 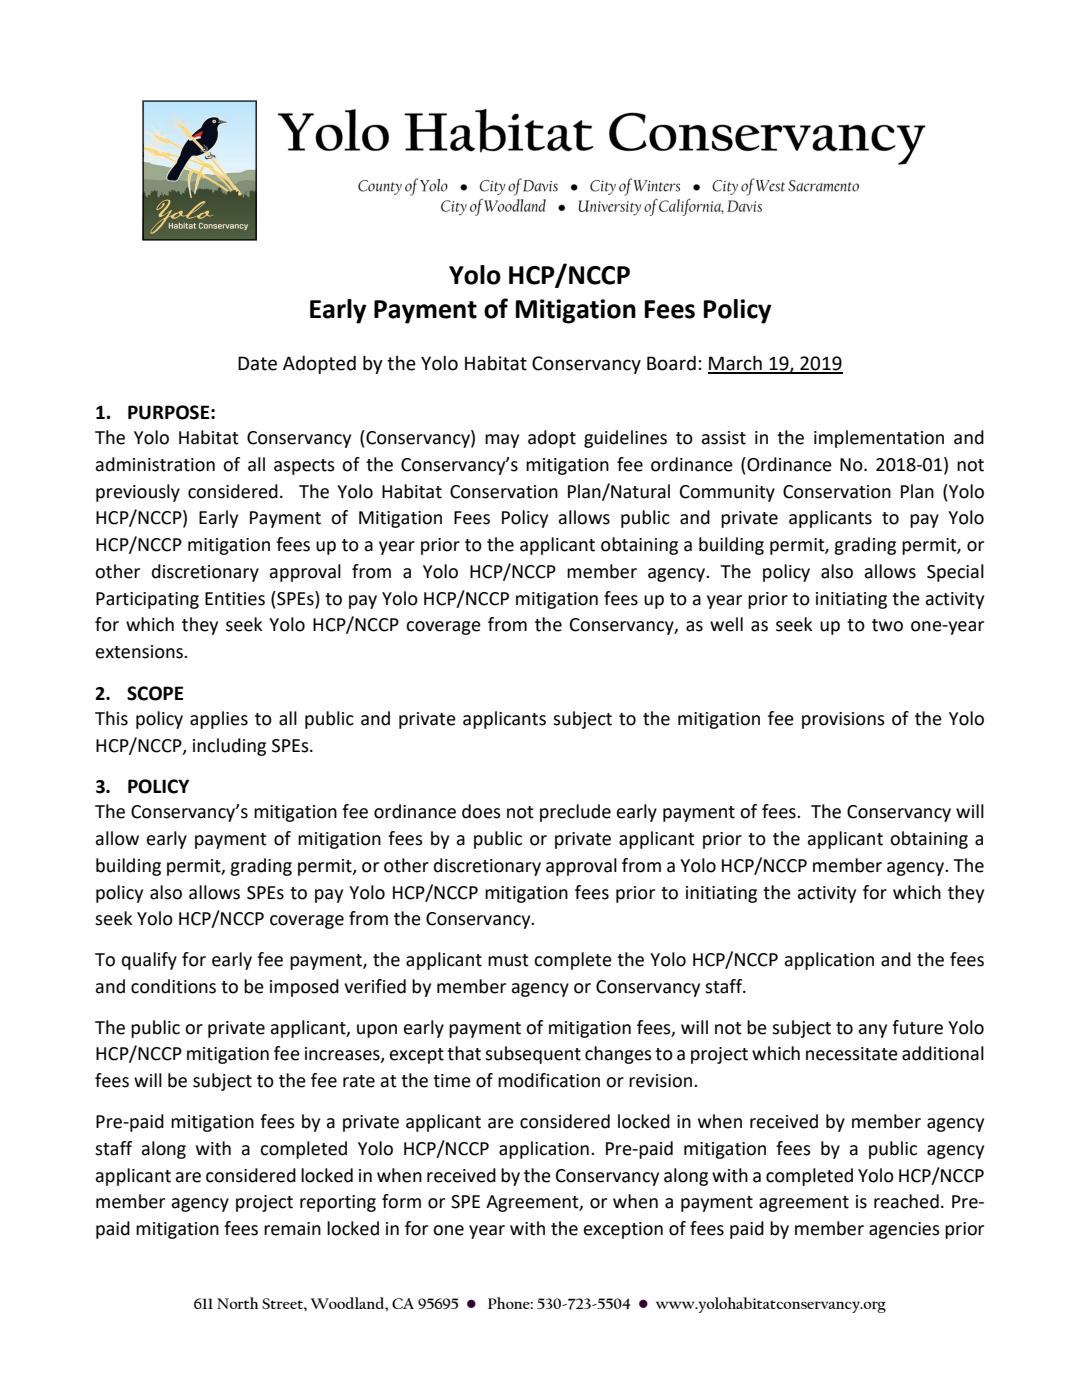 What do you see at coordinates (502, 441) in the screenshot?
I see `may` at bounding box center [502, 441].
